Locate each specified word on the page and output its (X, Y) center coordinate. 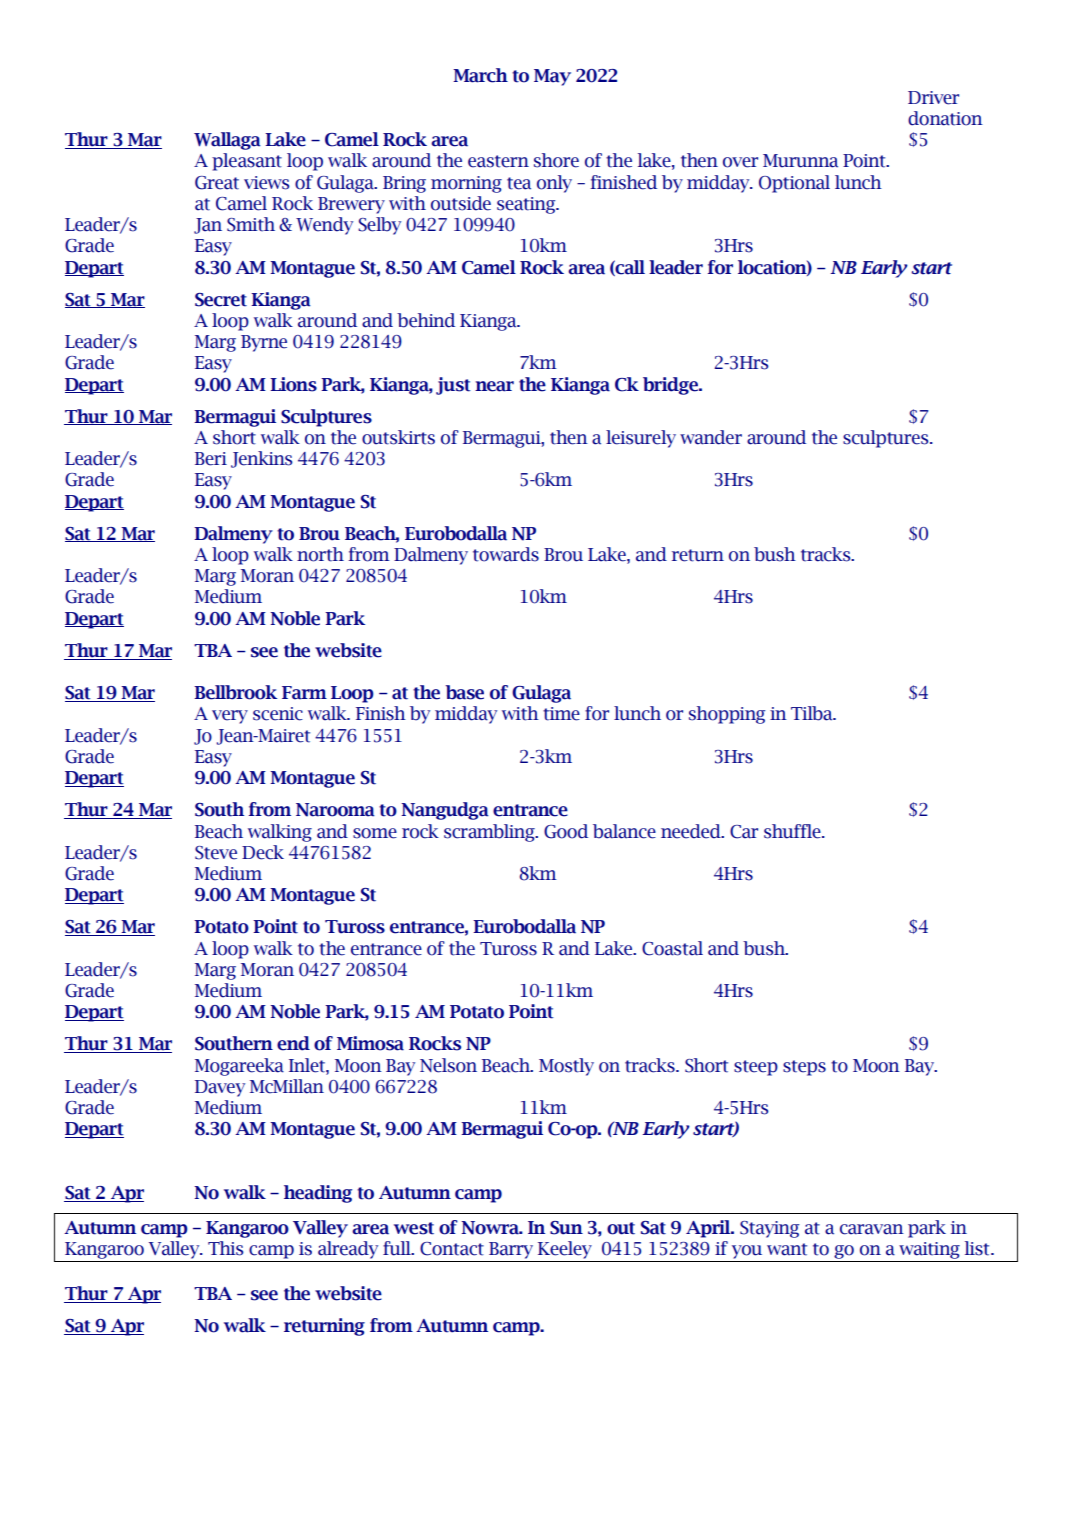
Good (566, 831)
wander (711, 437)
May (552, 77)
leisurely (641, 439)
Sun (566, 1228)
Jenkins (262, 459)
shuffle (793, 831)
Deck (263, 852)
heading (318, 1194)
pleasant (247, 162)
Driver (933, 98)
